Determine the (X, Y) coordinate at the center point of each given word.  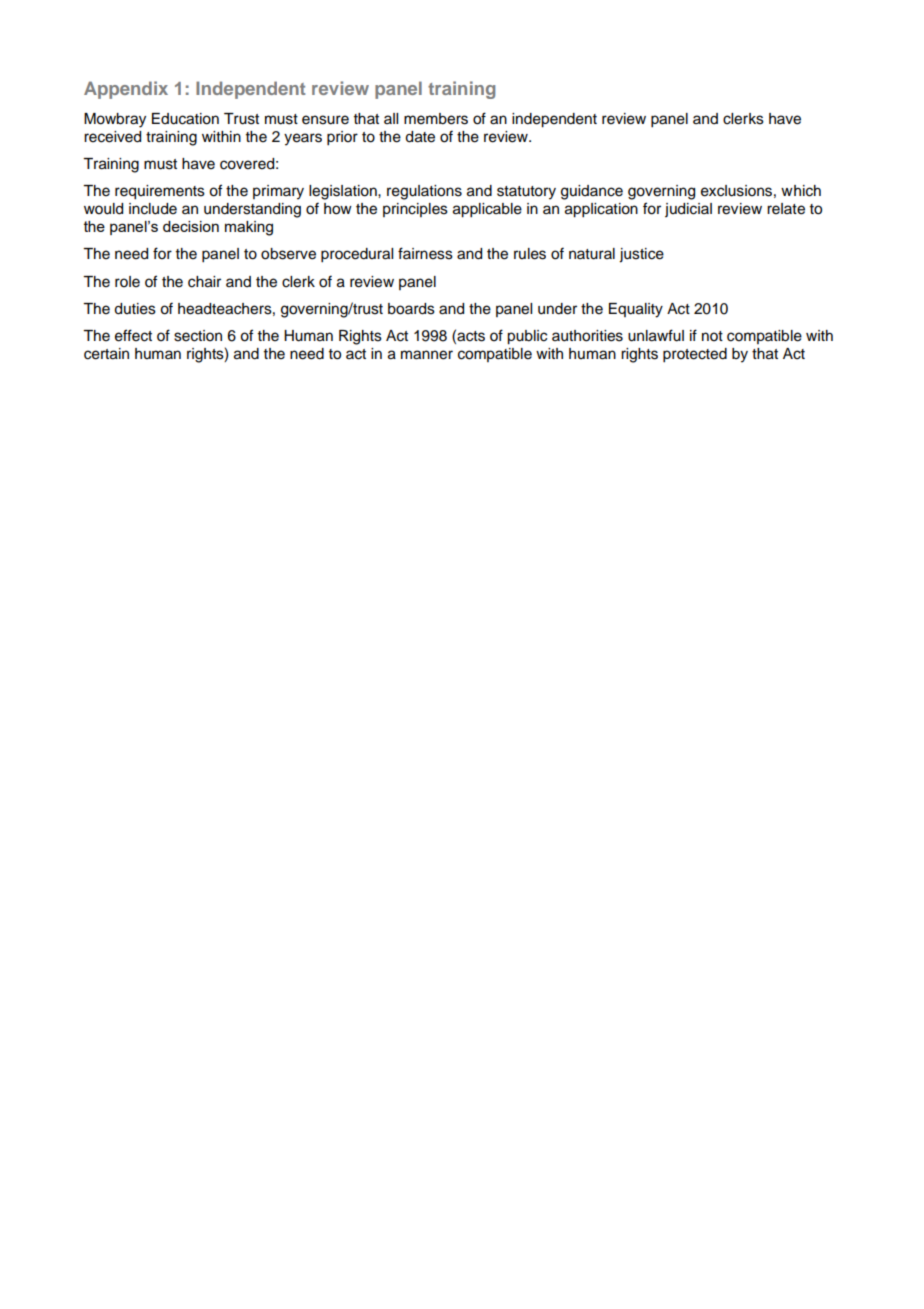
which (801, 191)
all (391, 118)
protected (695, 355)
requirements (160, 192)
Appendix (126, 90)
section (198, 336)
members (436, 119)
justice (641, 255)
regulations (424, 192)
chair (204, 282)
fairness (425, 253)
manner (427, 355)
